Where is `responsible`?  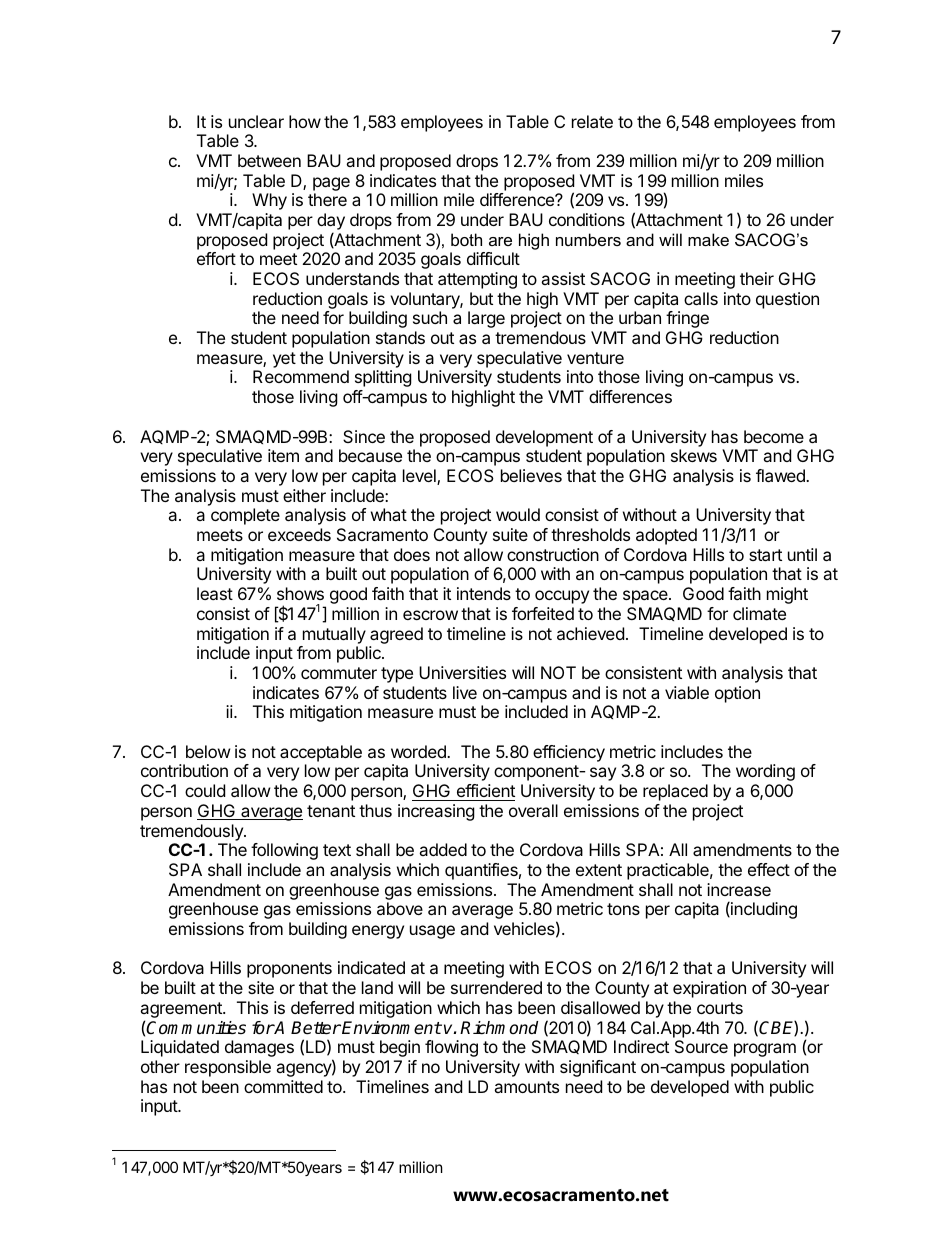 responsible is located at coordinates (228, 1068).
